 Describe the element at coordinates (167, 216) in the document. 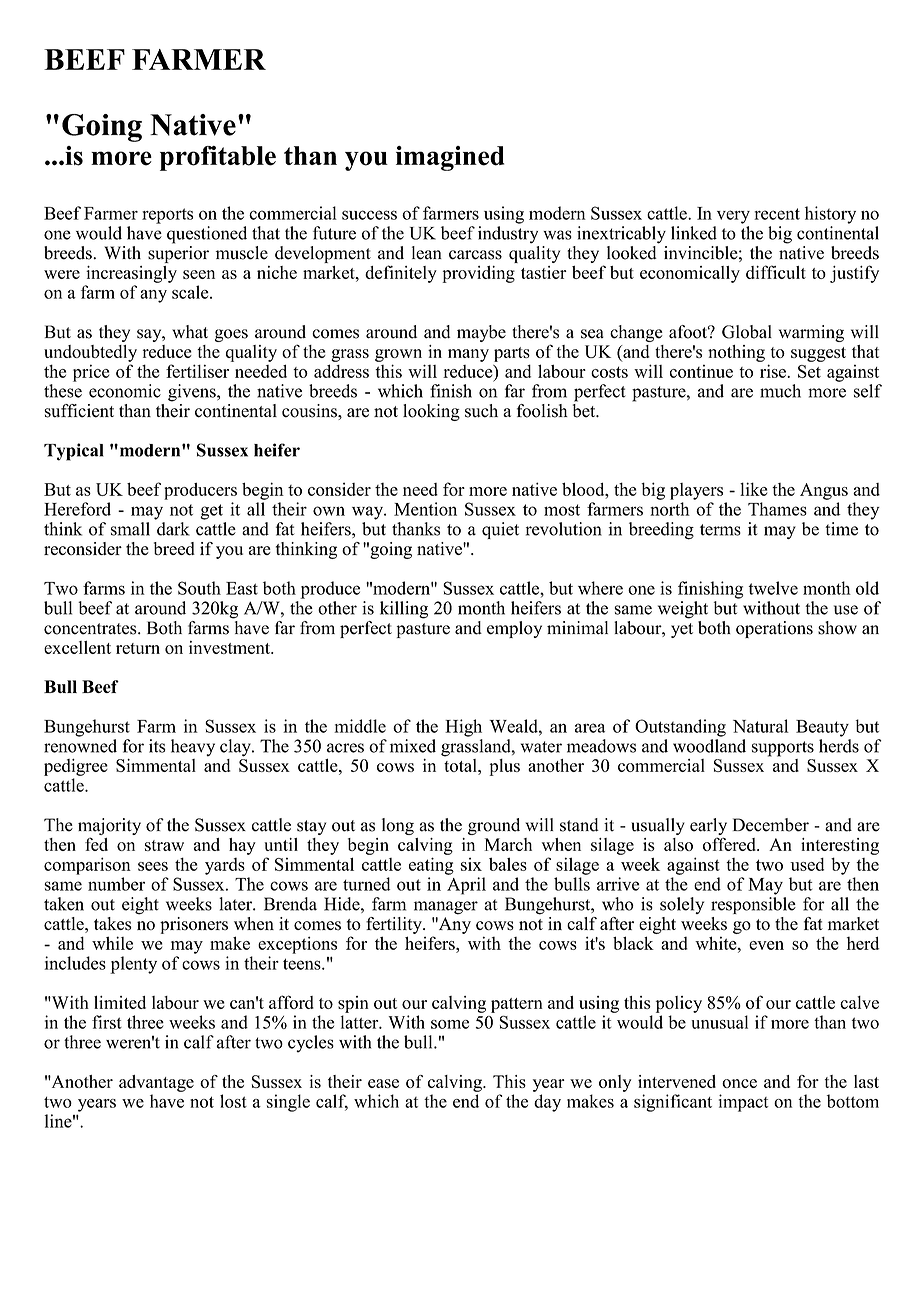

I see `reports` at that location.
